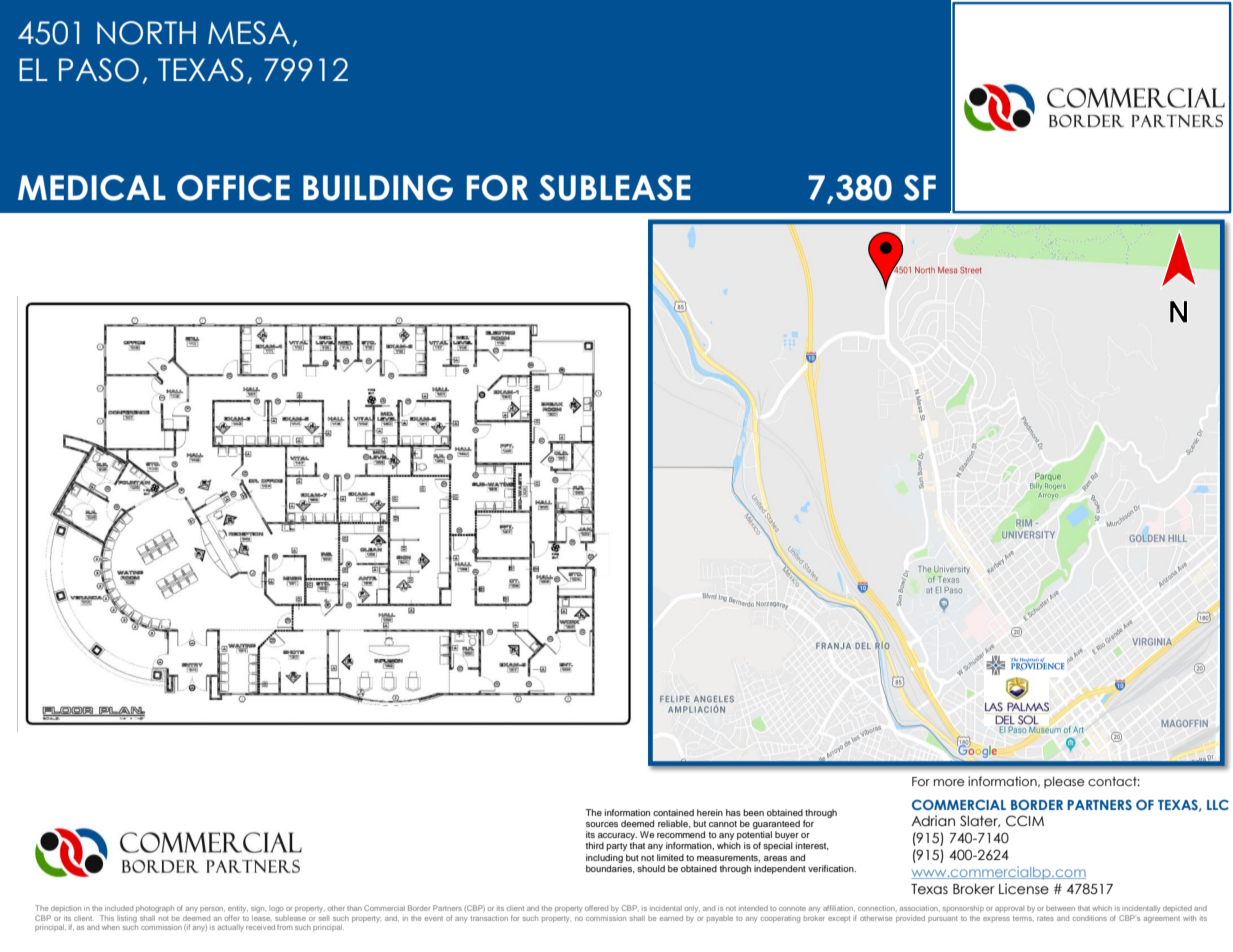  What do you see at coordinates (723, 824) in the screenshot?
I see `cannot` at bounding box center [723, 824].
